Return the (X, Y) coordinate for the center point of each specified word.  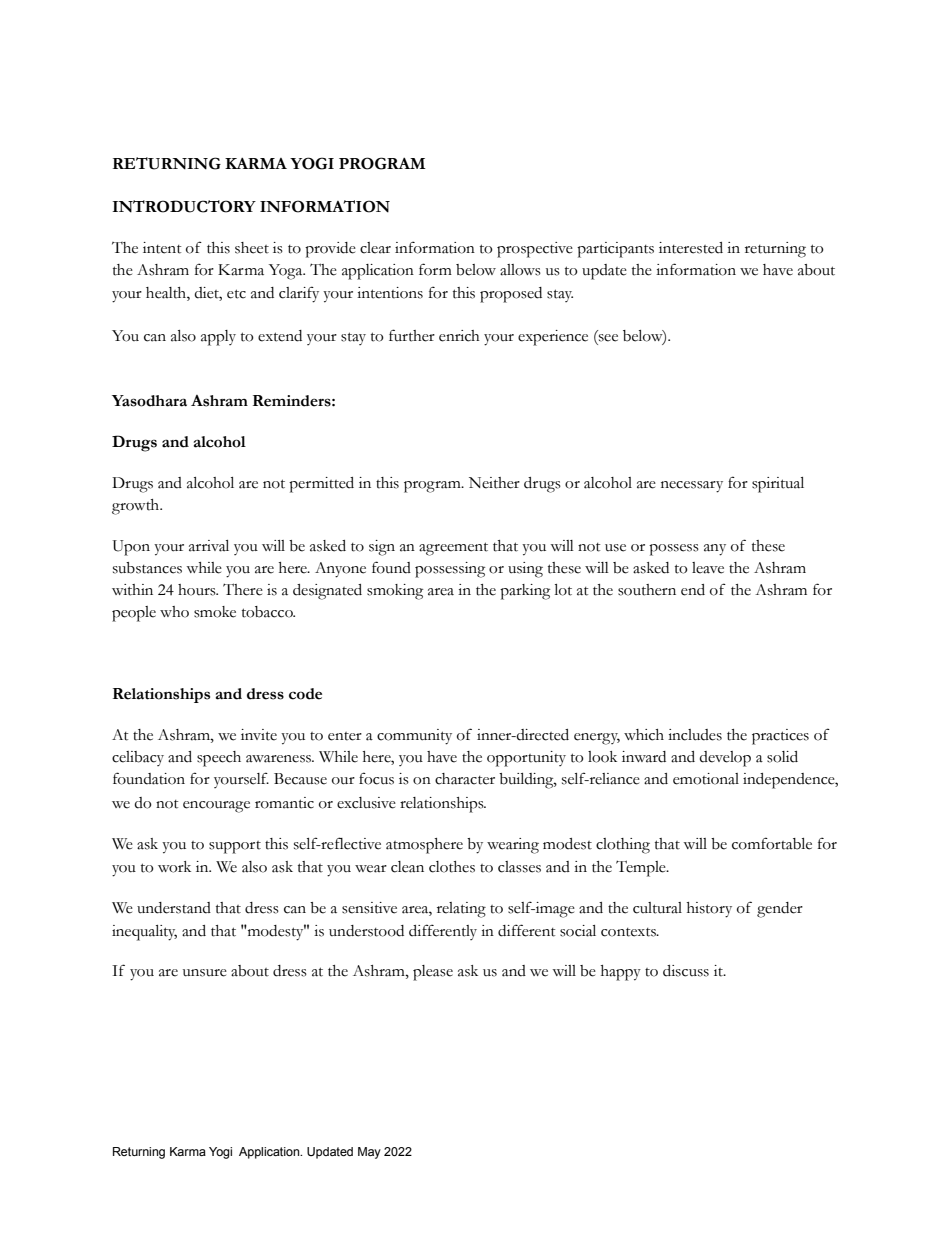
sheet (252, 248)
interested (691, 248)
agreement (453, 549)
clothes (452, 867)
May (369, 1153)
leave (708, 568)
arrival (209, 546)
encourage (216, 807)
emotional (706, 779)
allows (520, 270)
